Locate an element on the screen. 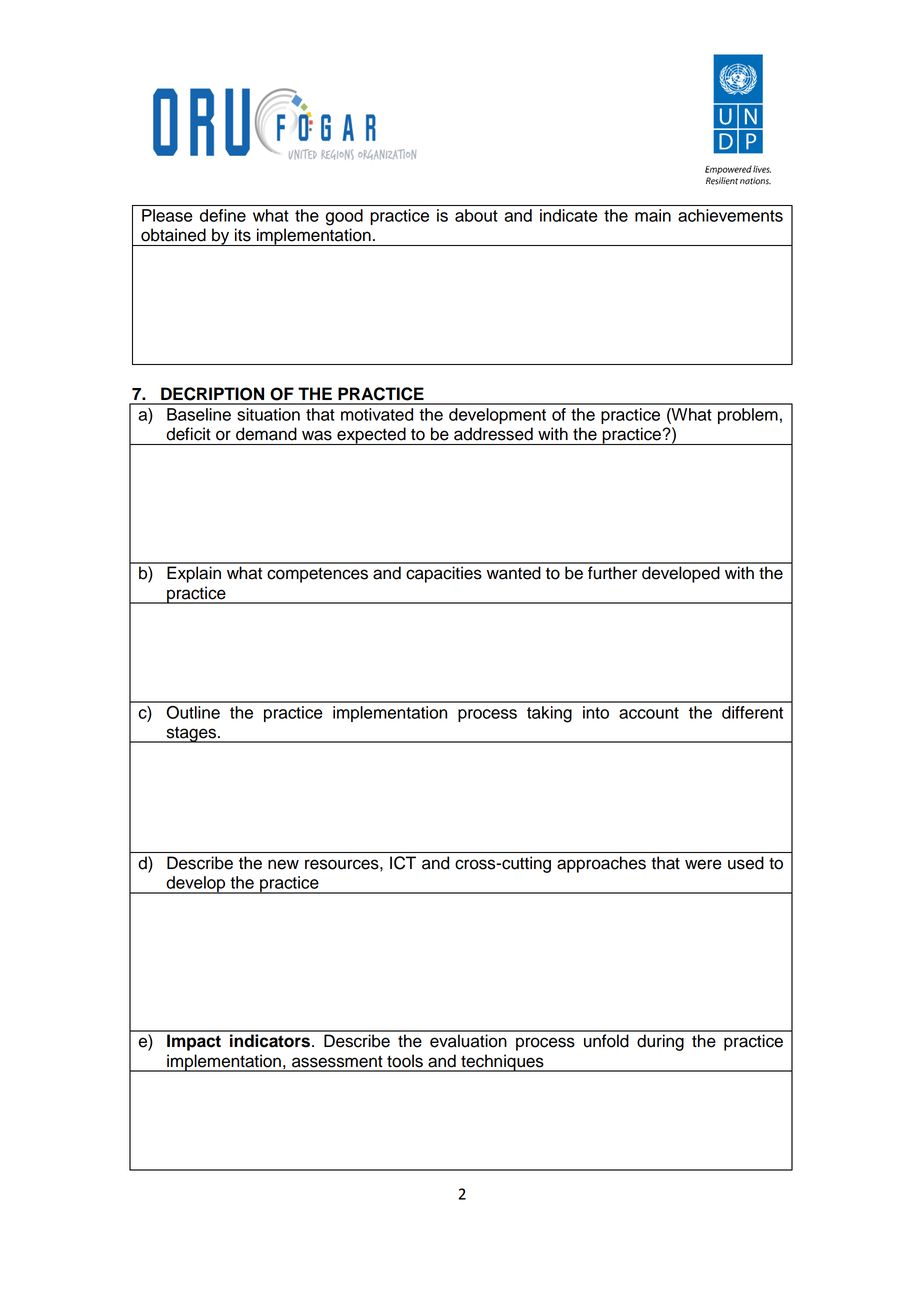  account is located at coordinates (649, 713).
